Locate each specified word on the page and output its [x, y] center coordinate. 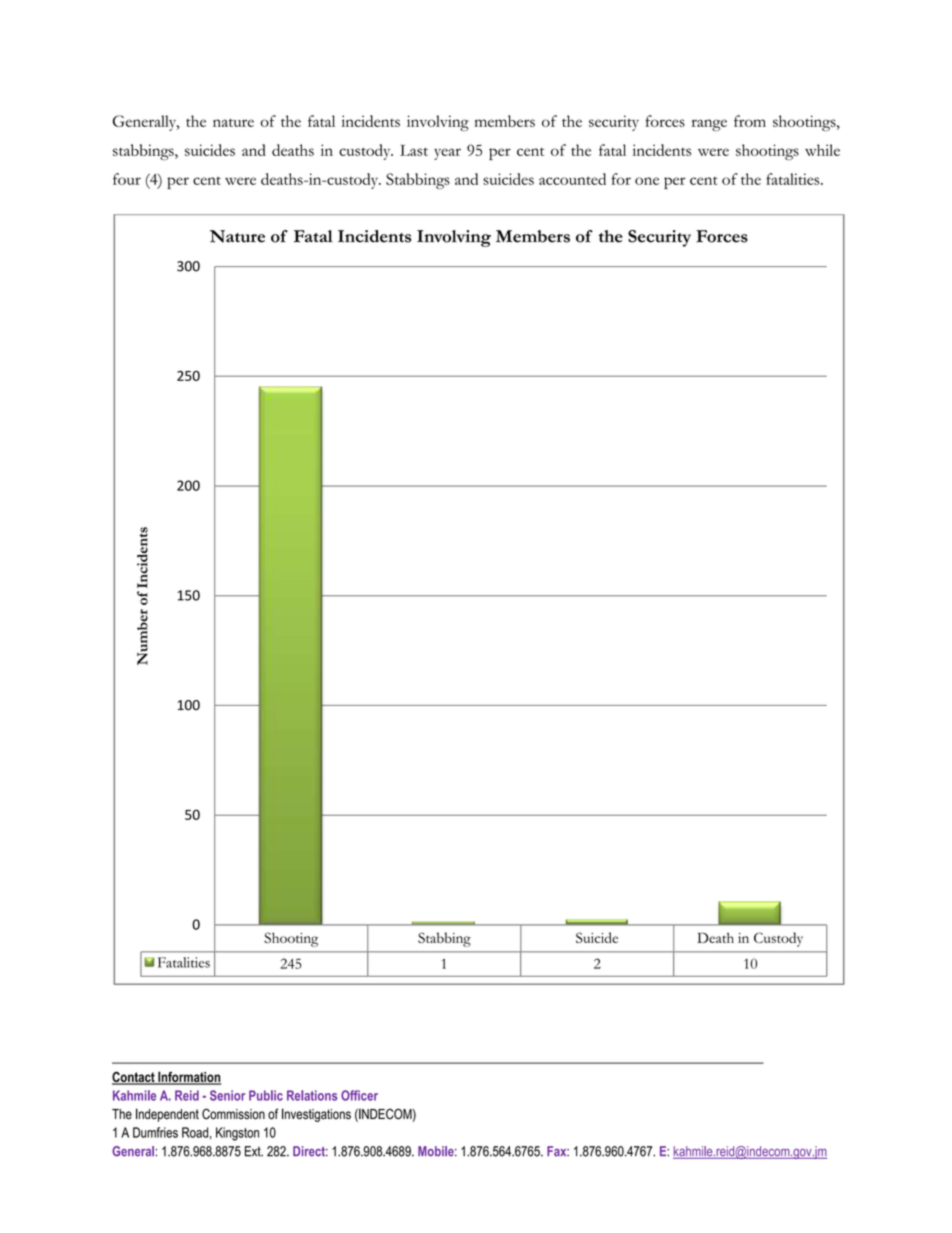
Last [414, 150]
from [750, 121]
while [822, 150]
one [647, 181]
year [447, 154]
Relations [312, 1095]
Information [188, 1078]
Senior [227, 1095]
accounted [572, 179]
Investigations [316, 1115]
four [127, 179]
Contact [134, 1078]
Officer [359, 1095]
